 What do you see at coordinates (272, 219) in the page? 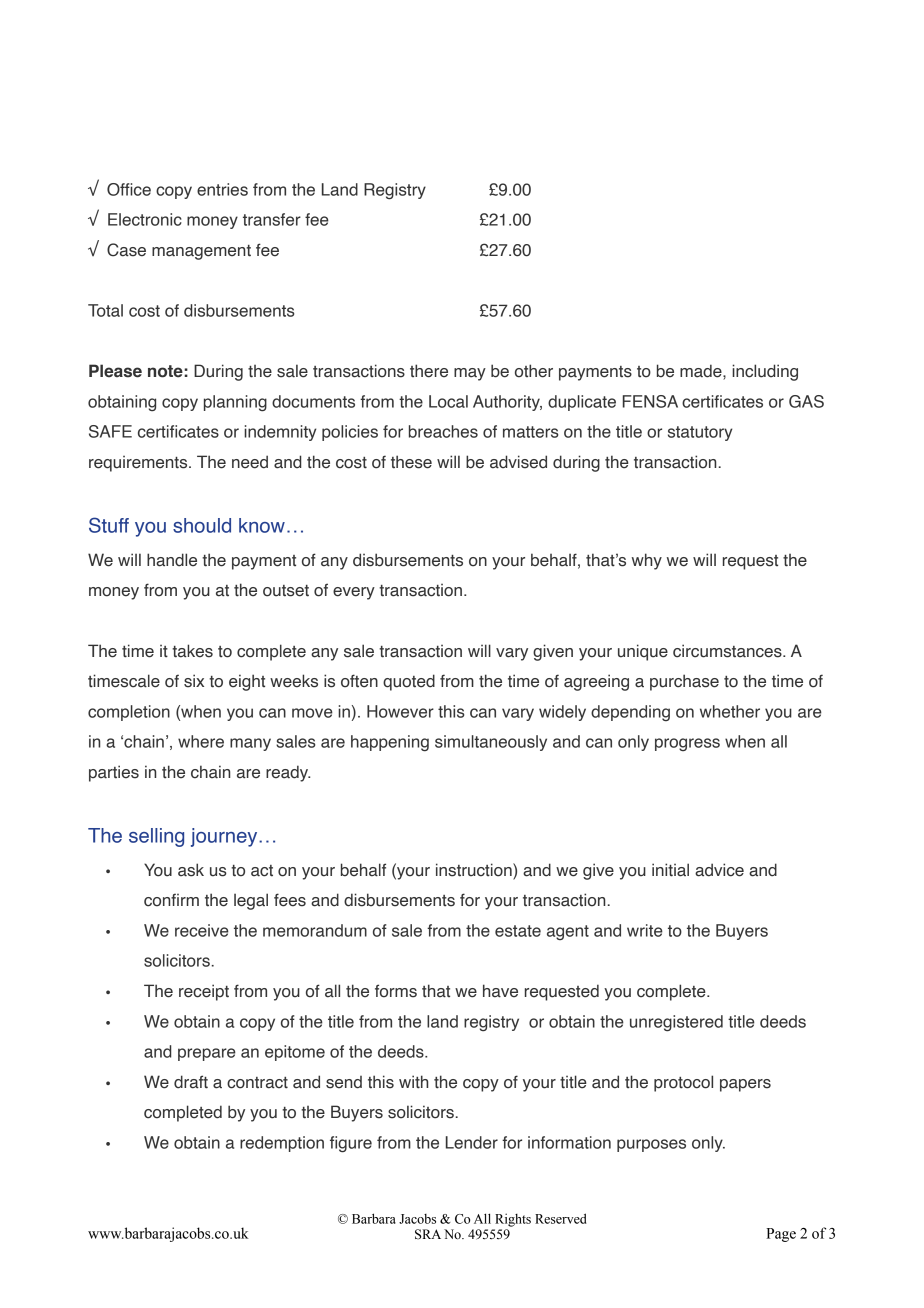
I see `transfer` at bounding box center [272, 219].
